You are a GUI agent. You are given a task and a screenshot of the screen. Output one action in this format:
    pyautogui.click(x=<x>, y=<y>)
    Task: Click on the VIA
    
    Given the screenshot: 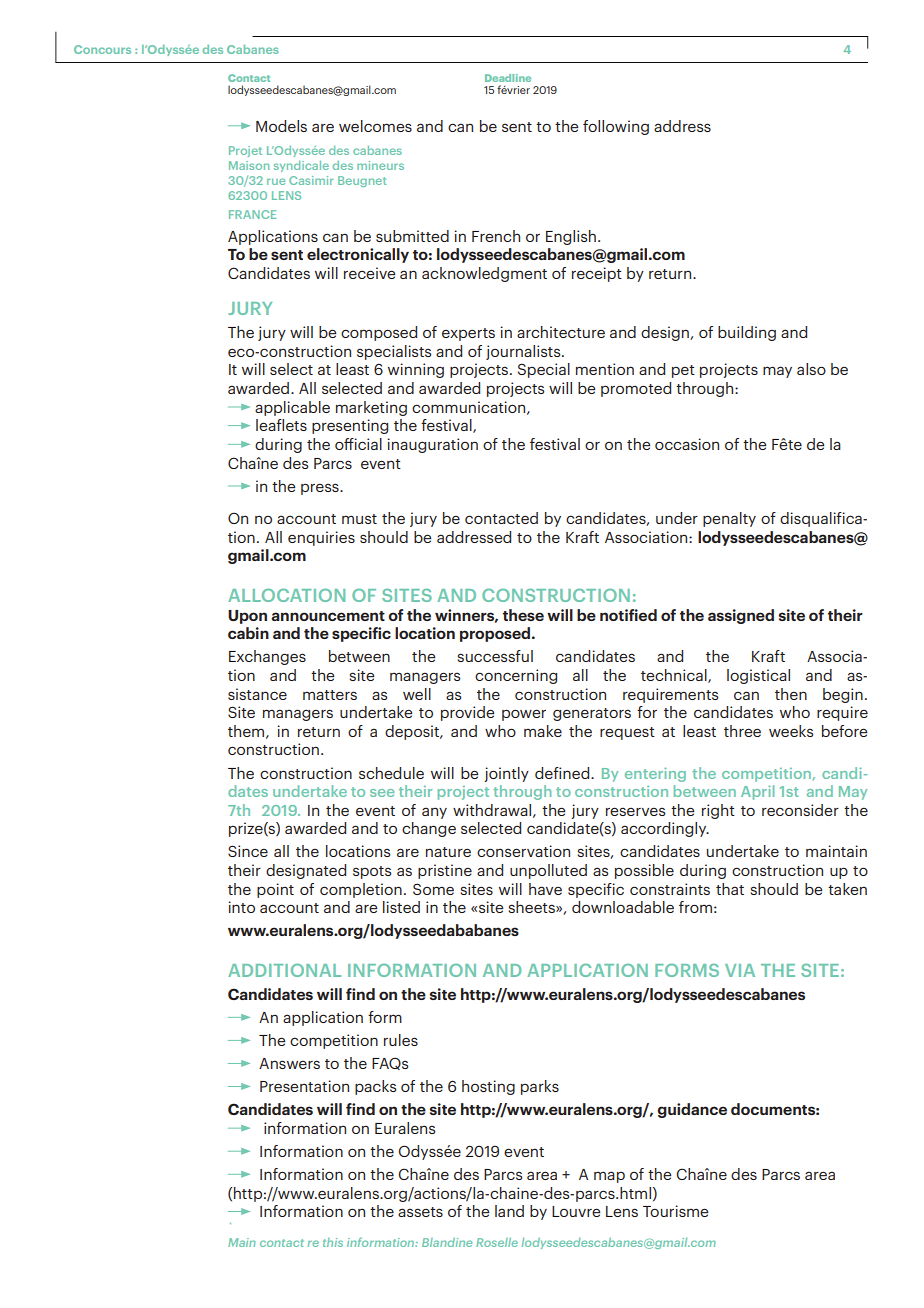 What is the action you would take?
    pyautogui.click(x=740, y=970)
